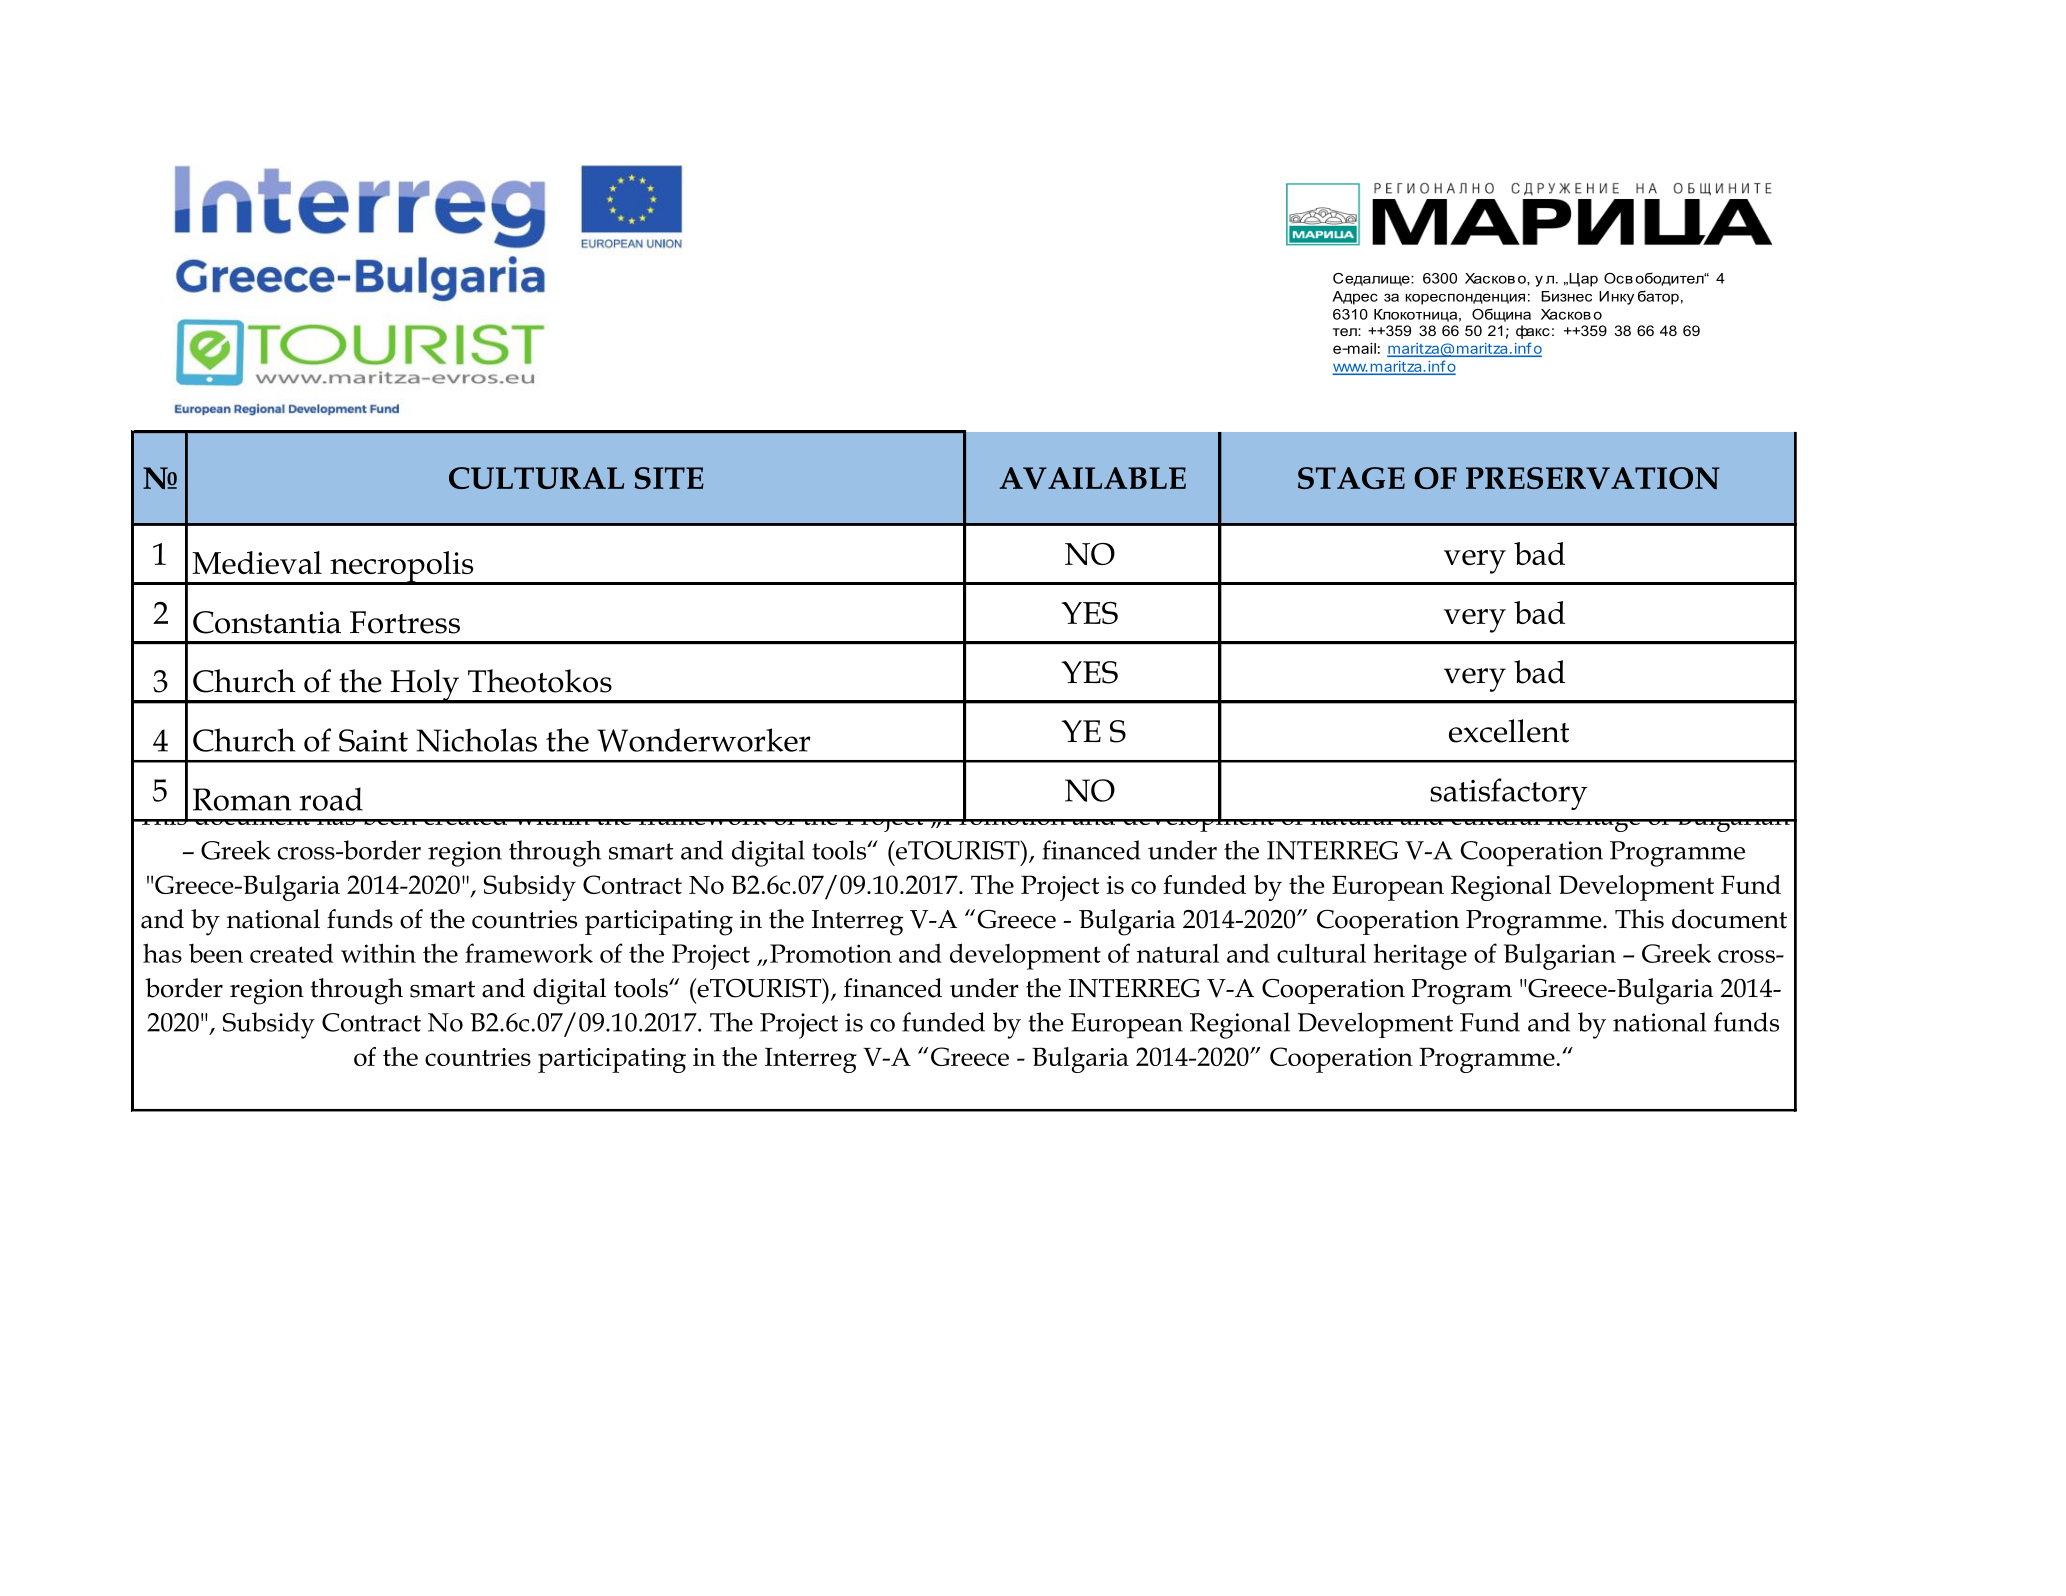  Describe the element at coordinates (402, 568) in the screenshot. I see `necropolis` at that location.
